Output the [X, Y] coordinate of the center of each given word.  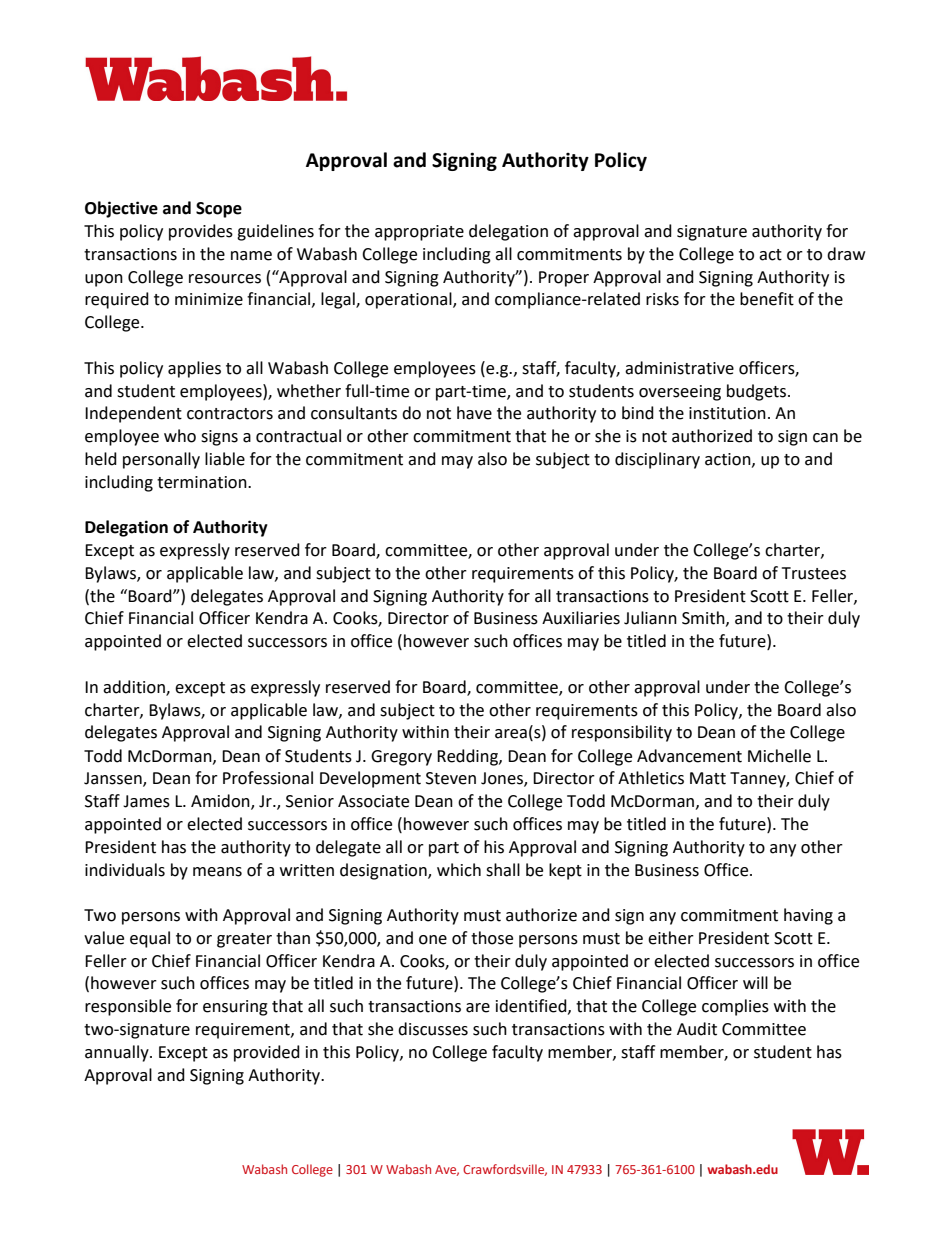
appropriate [419, 233]
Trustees [814, 573]
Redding [468, 757]
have [474, 413]
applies [194, 369]
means [217, 872]
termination [203, 482]
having [808, 916]
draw [846, 254]
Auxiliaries [581, 618]
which [459, 870]
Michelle [779, 756]
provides [201, 232]
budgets [758, 392]
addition [135, 687]
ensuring [235, 1008]
